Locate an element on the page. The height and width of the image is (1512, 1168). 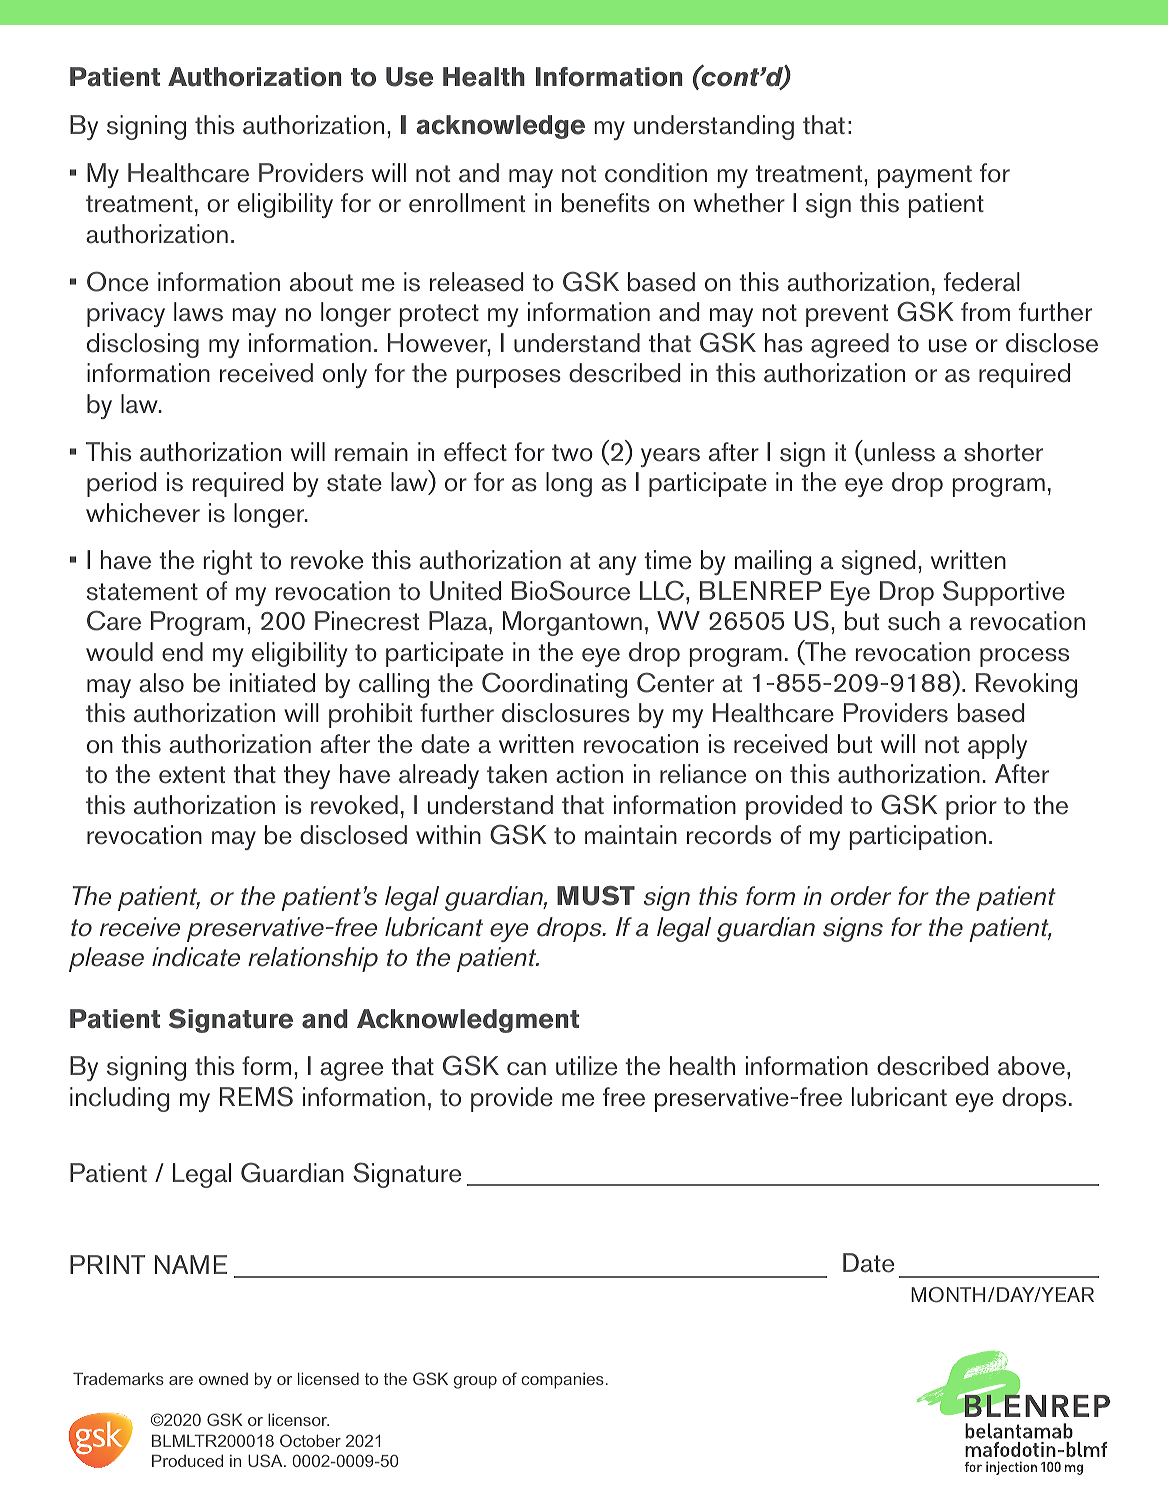
Once is located at coordinates (117, 281).
